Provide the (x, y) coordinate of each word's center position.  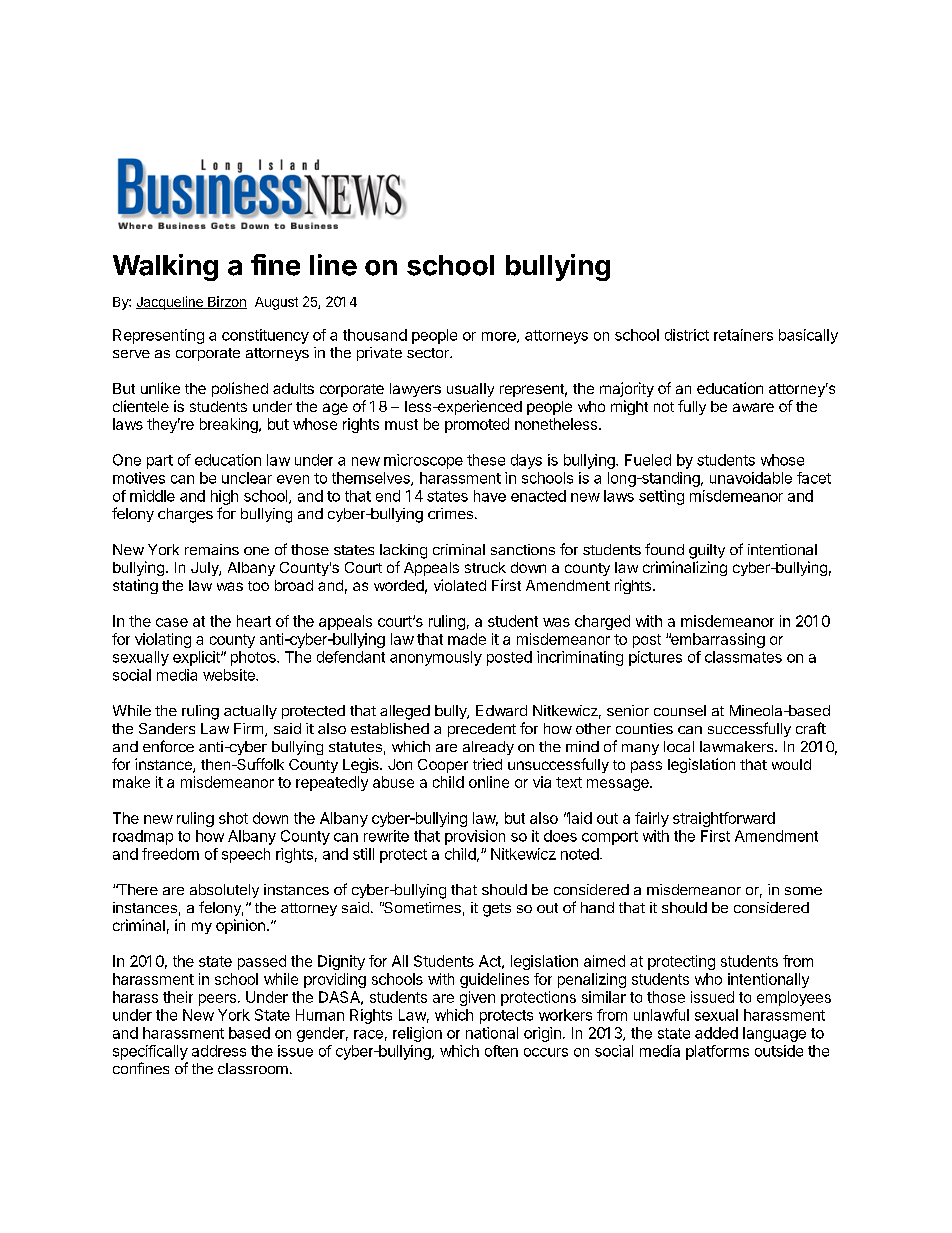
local (679, 746)
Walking (165, 267)
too (258, 586)
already (488, 748)
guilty (707, 551)
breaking (230, 425)
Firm (248, 728)
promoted (477, 425)
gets (497, 910)
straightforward (724, 819)
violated (460, 585)
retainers (743, 335)
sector (429, 353)
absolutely (224, 891)
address (219, 1051)
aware (753, 407)
